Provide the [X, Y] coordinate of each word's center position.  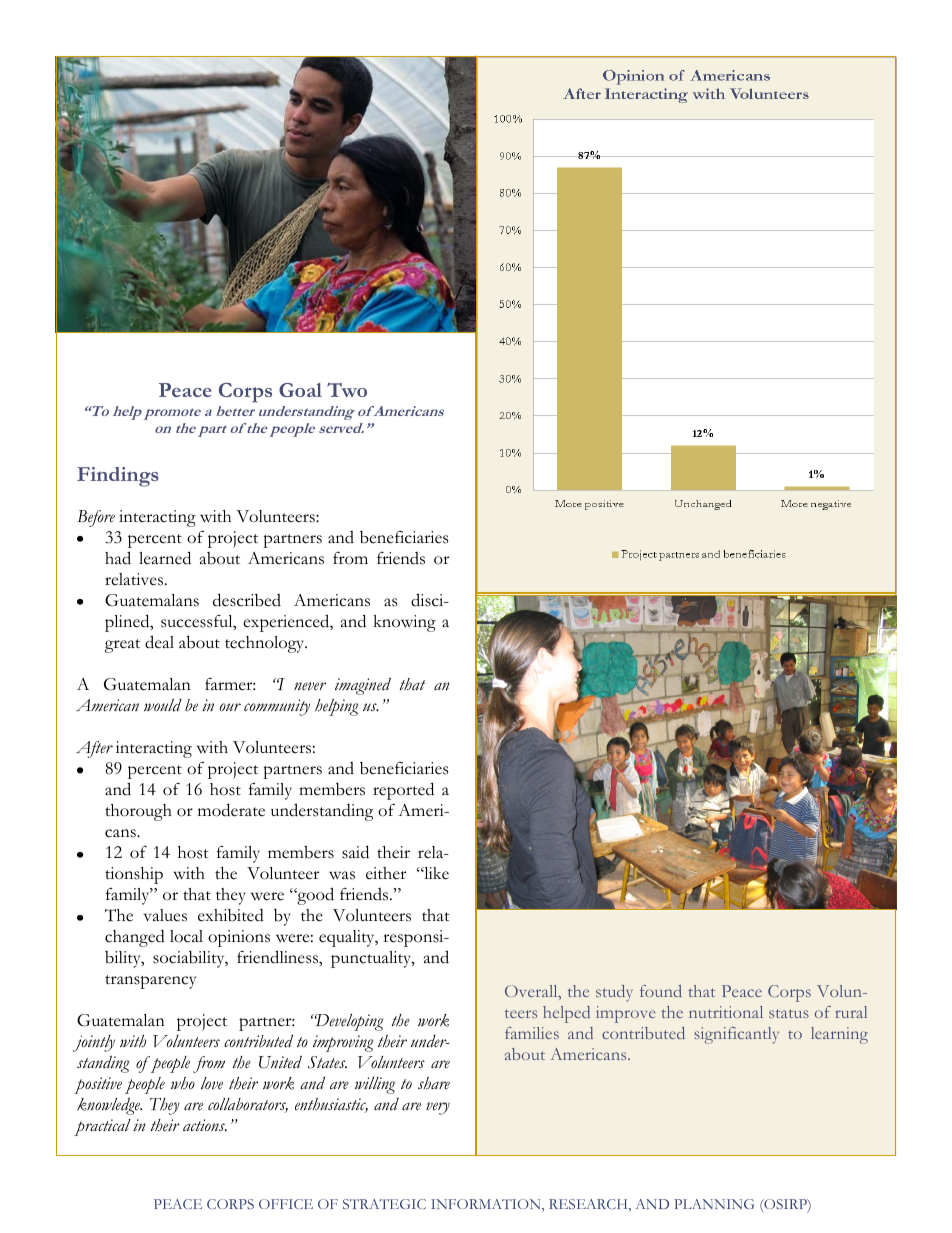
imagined [363, 686]
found [661, 991]
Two [347, 389]
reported [403, 791]
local [186, 936]
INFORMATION [487, 1205]
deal [159, 642]
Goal [300, 390]
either [386, 873]
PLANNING [714, 1204]
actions [205, 1125]
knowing [405, 623]
